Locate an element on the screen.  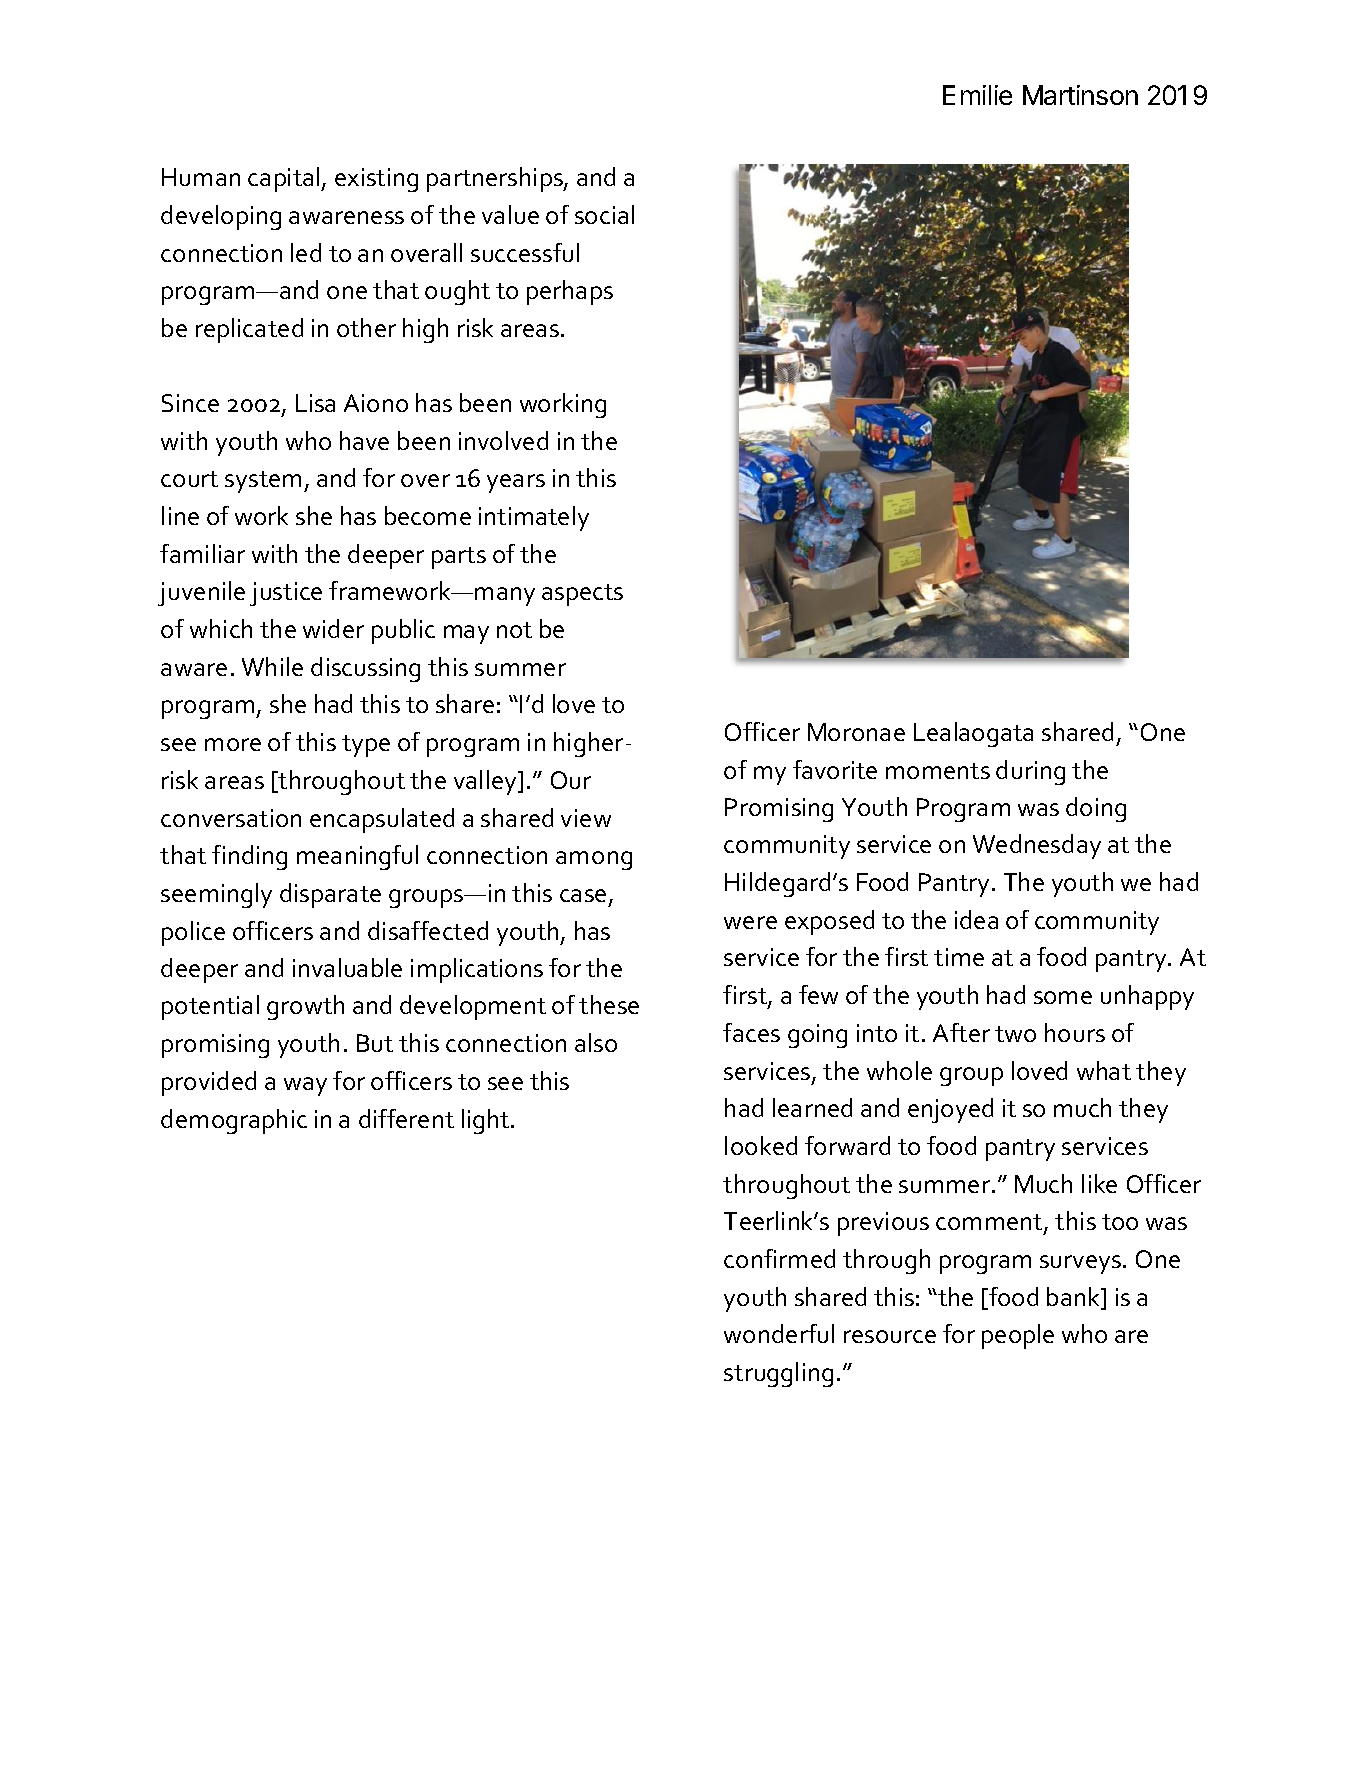
demographic is located at coordinates (234, 1121).
